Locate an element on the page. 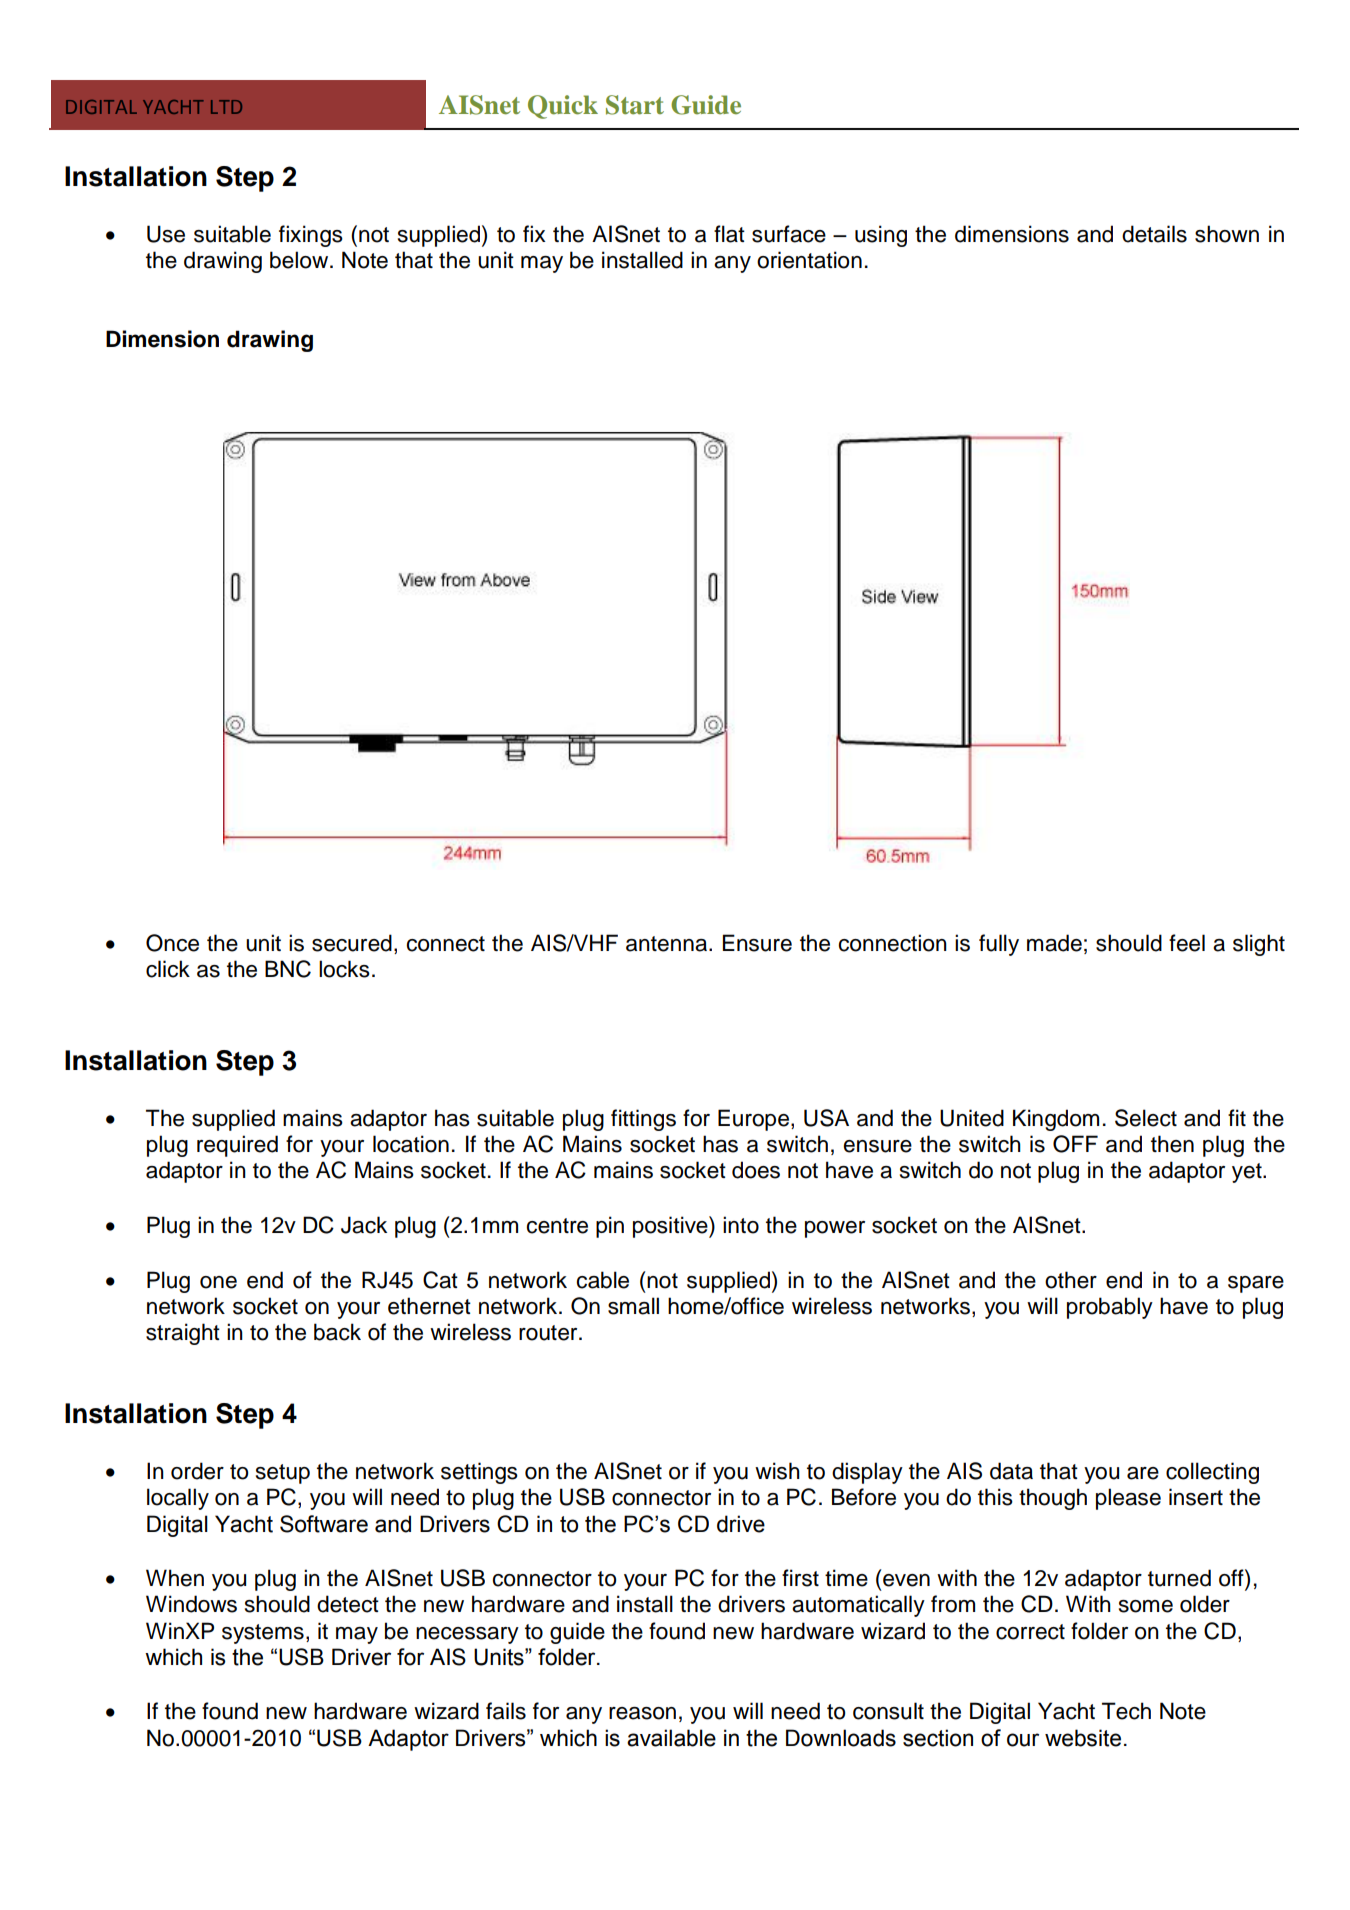 This image has height=1910, width=1350. reason is located at coordinates (642, 1713).
